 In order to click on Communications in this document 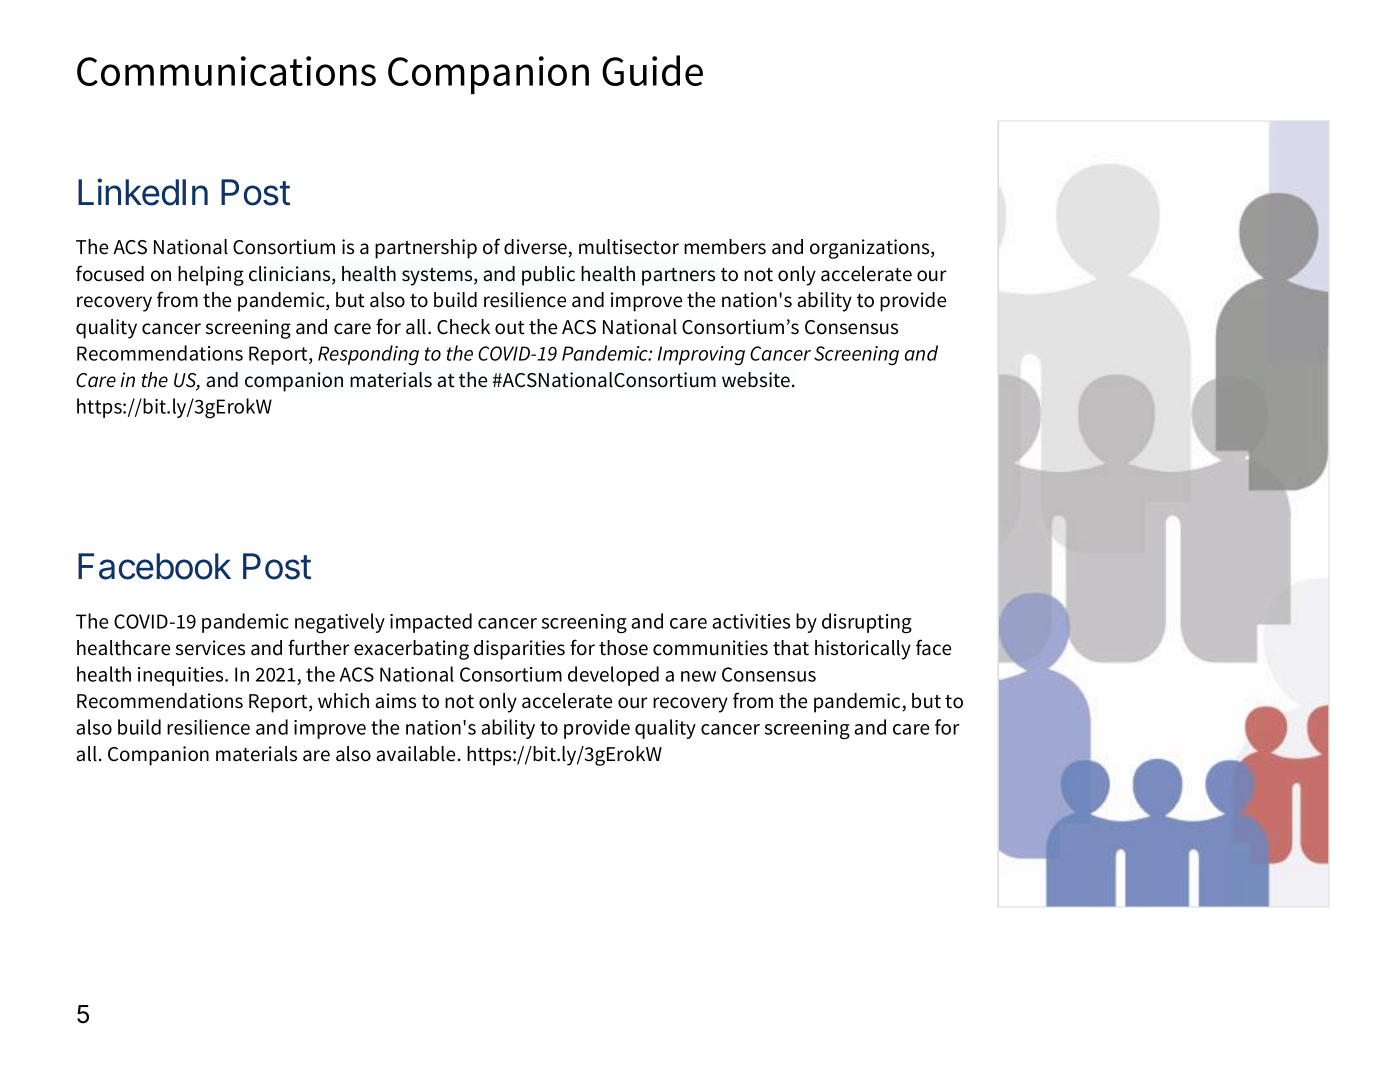, I will do `click(226, 71)`.
